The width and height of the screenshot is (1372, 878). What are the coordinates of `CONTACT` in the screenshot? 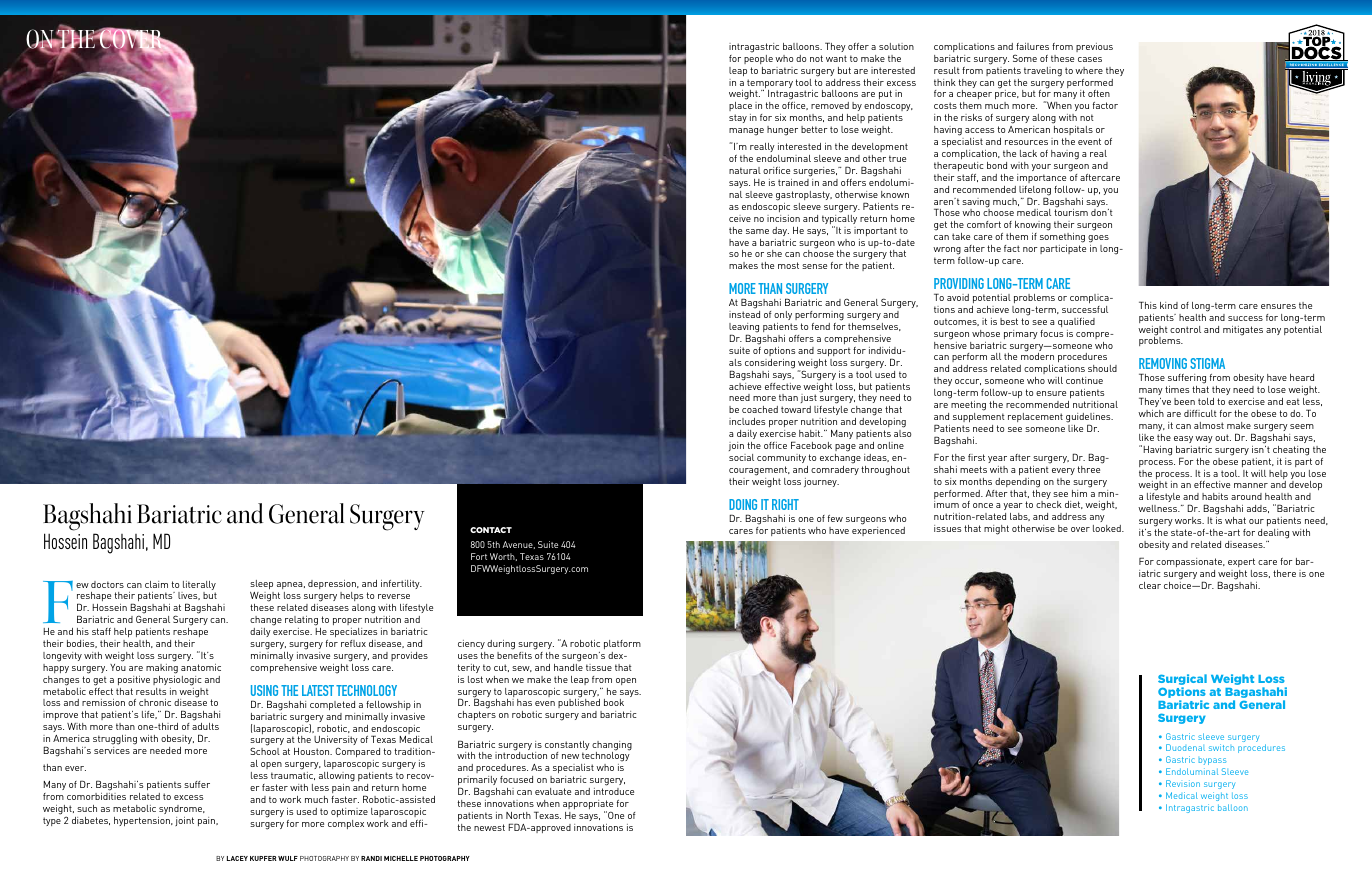 It's located at (491, 530).
